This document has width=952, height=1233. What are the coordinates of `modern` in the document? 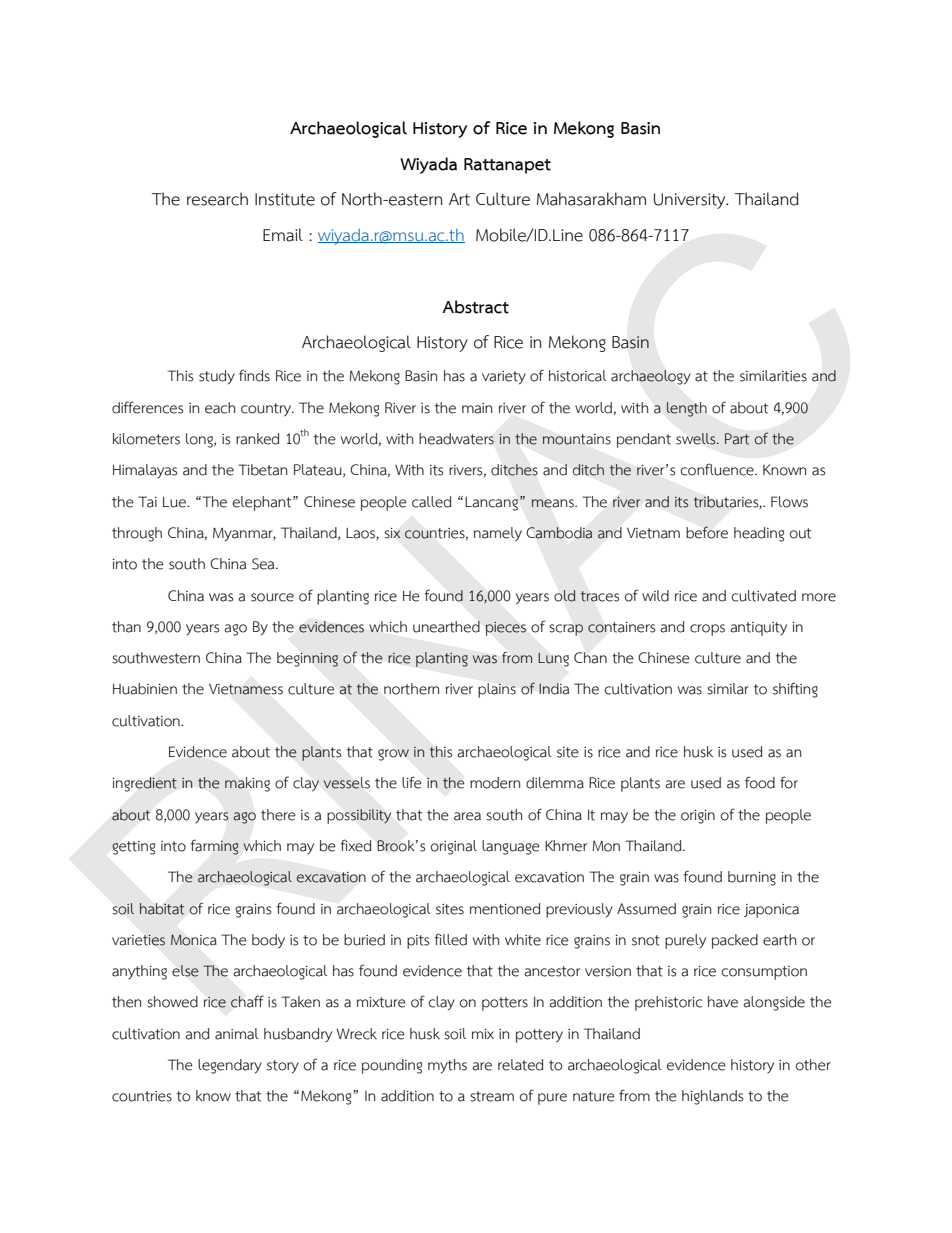 It's located at (495, 783).
